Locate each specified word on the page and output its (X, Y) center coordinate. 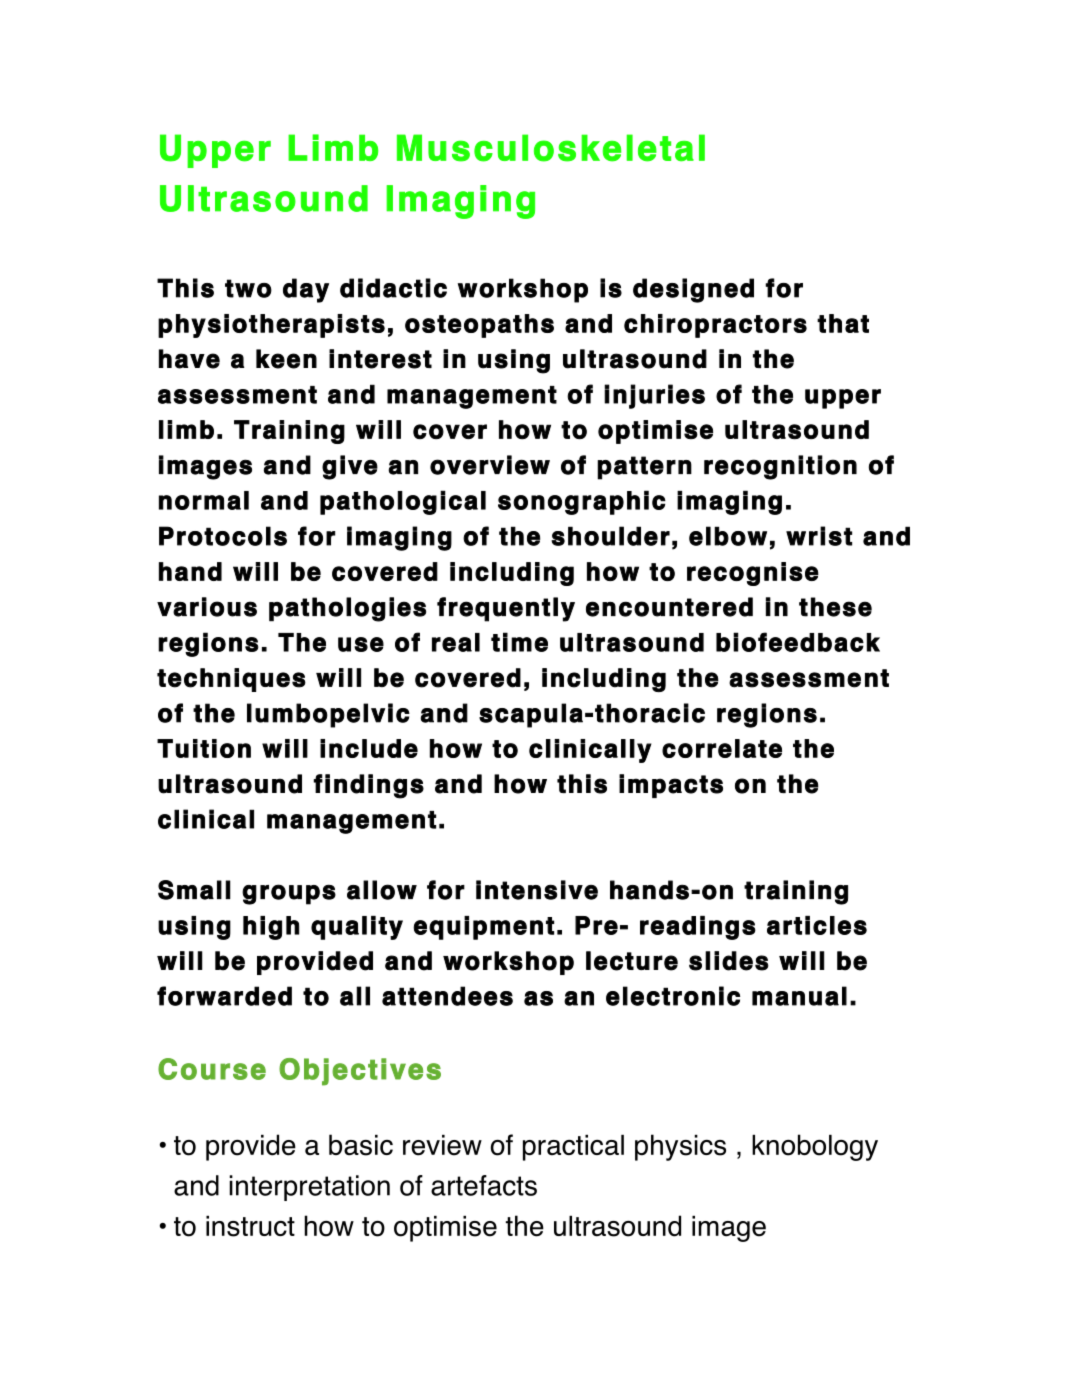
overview (490, 465)
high (271, 928)
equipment (483, 928)
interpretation (309, 1188)
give (350, 467)
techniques (231, 680)
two (248, 288)
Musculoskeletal (551, 148)
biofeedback (798, 642)
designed (693, 290)
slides (729, 961)
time (519, 642)
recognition (780, 467)
